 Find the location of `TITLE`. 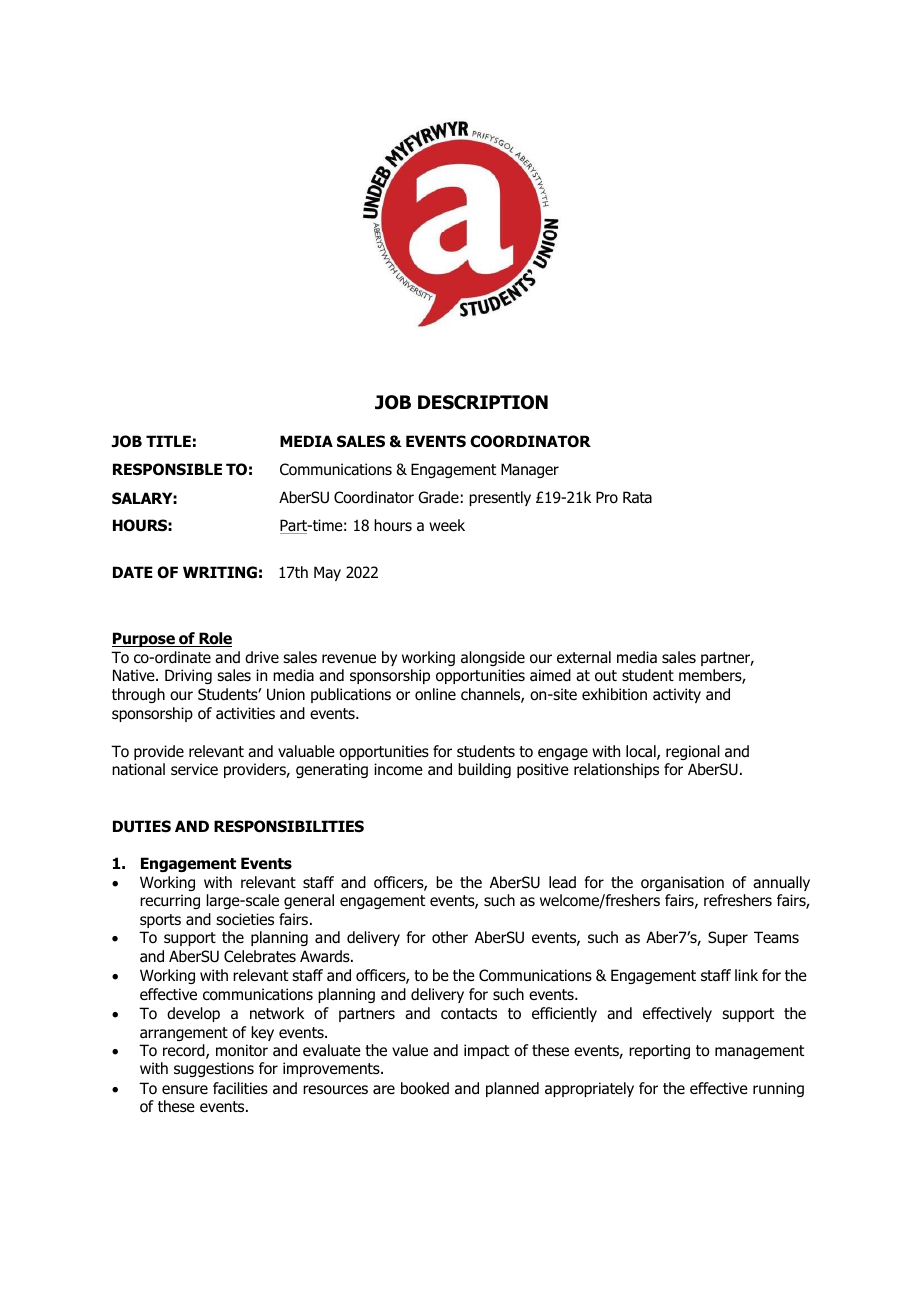

TITLE is located at coordinates (168, 441).
